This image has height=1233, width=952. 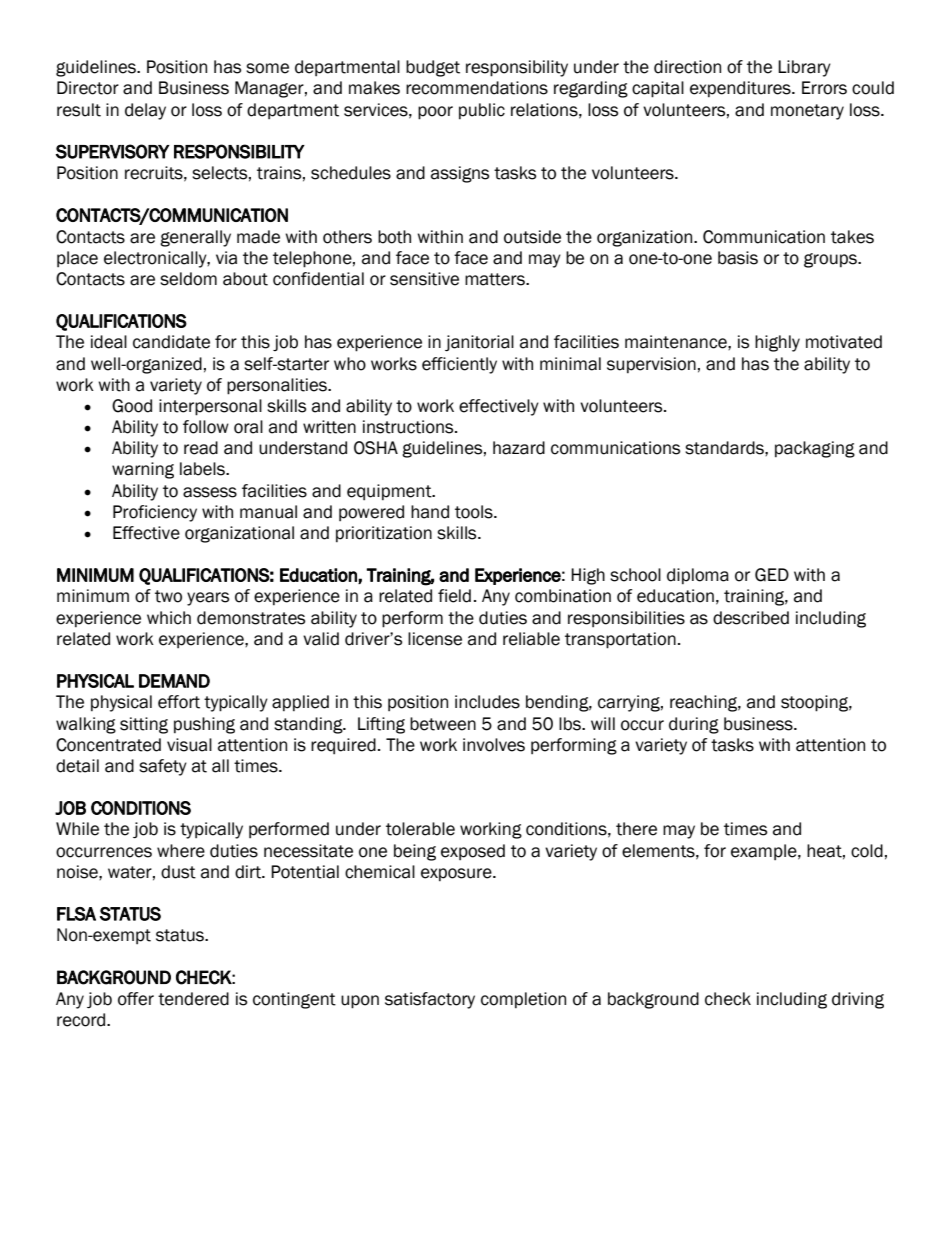 I want to click on interpersonal, so click(x=210, y=407).
